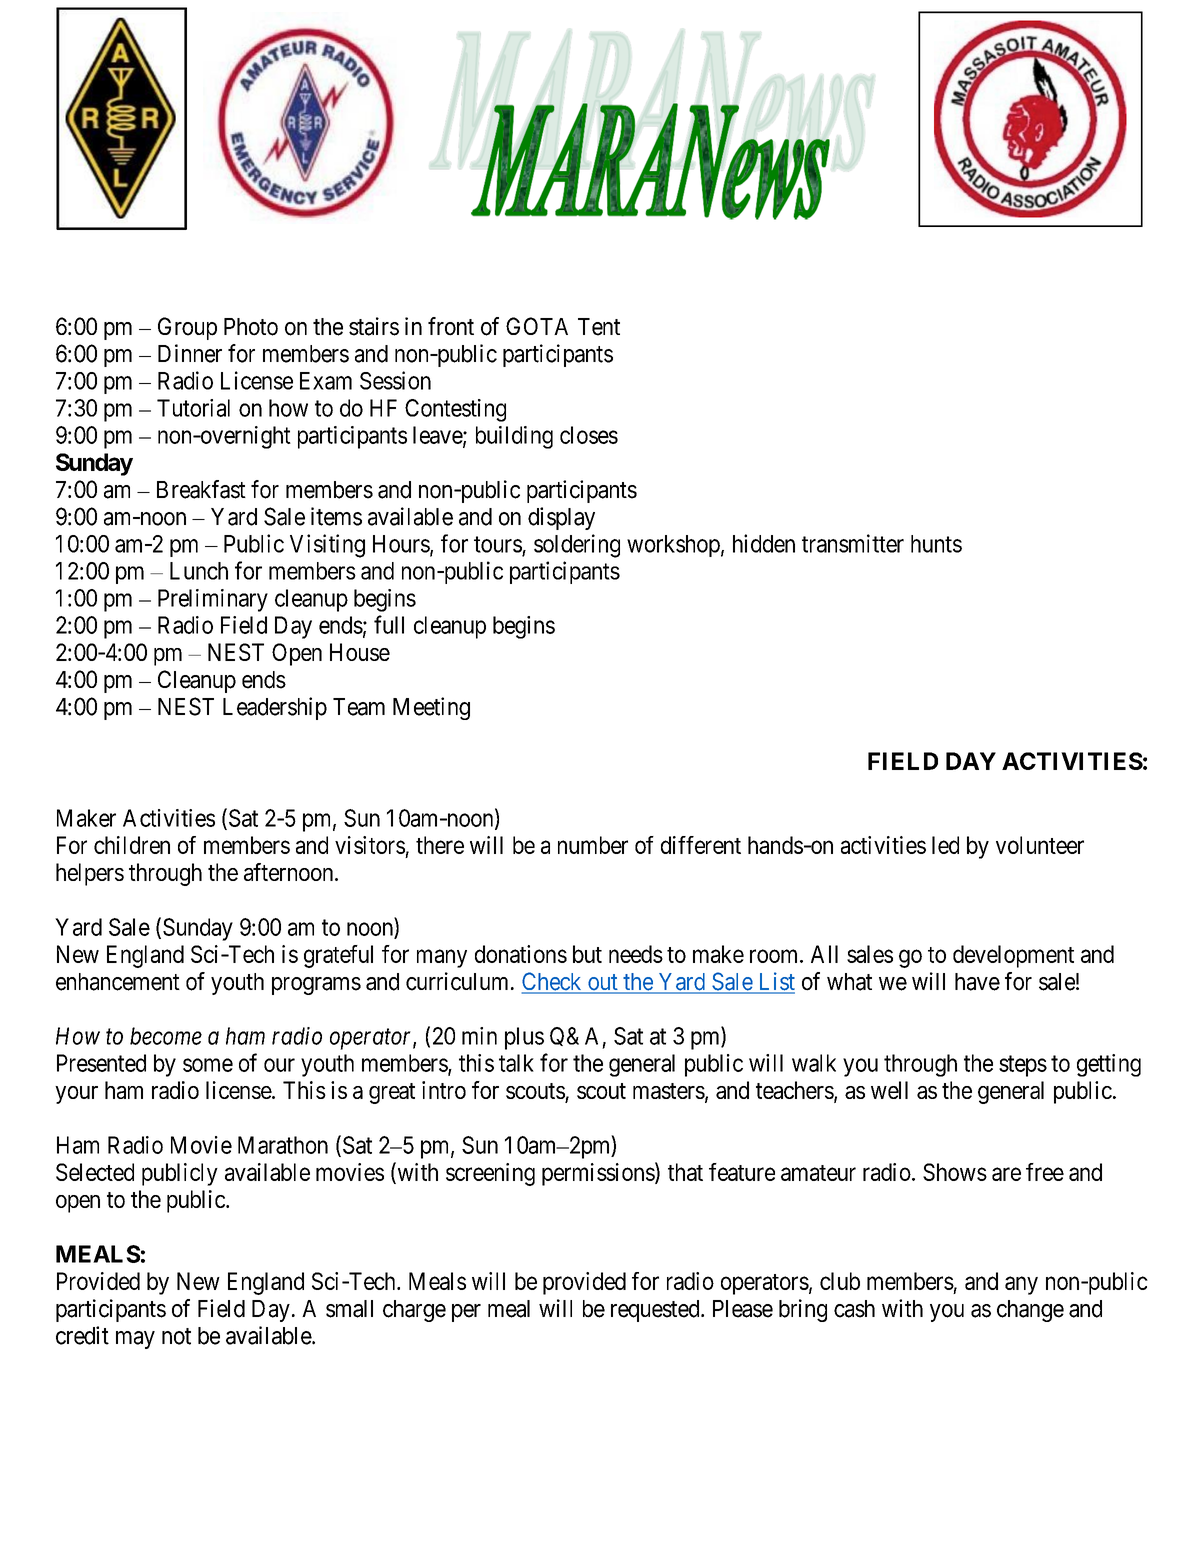 The image size is (1204, 1558). I want to click on hidden, so click(764, 543).
